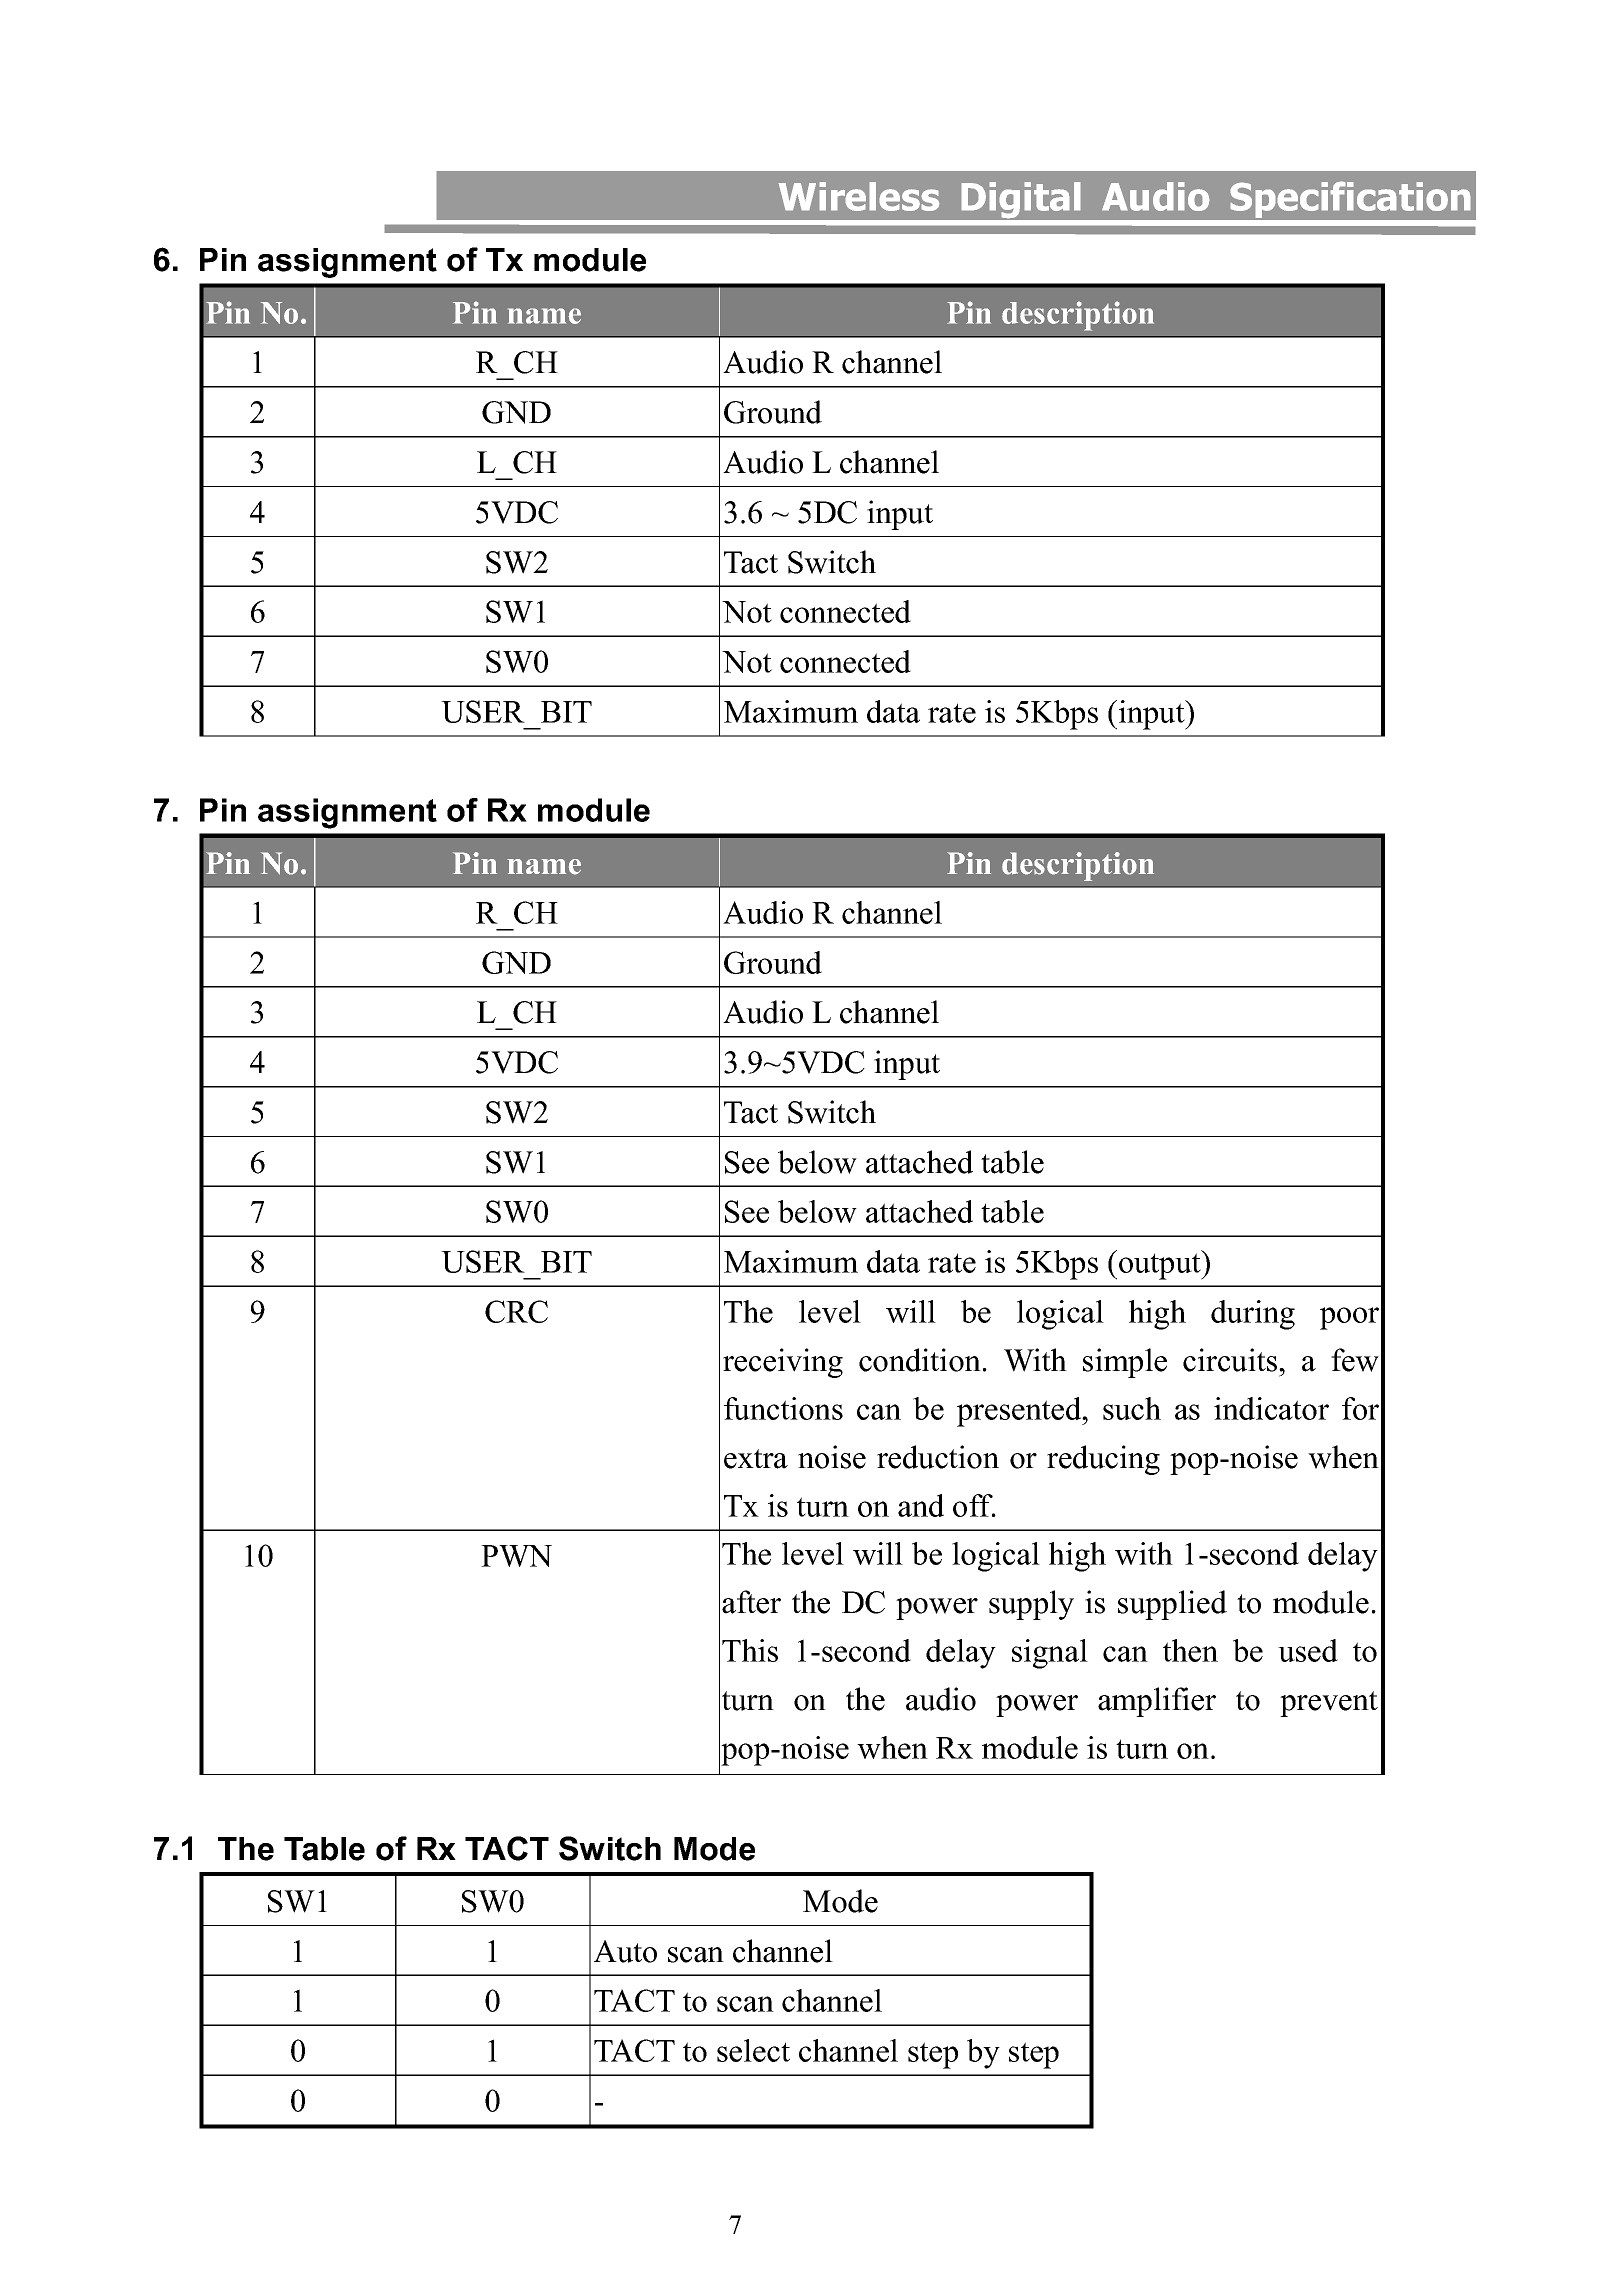 The height and width of the image is (2271, 1605). What do you see at coordinates (783, 1408) in the image?
I see `functions` at bounding box center [783, 1408].
